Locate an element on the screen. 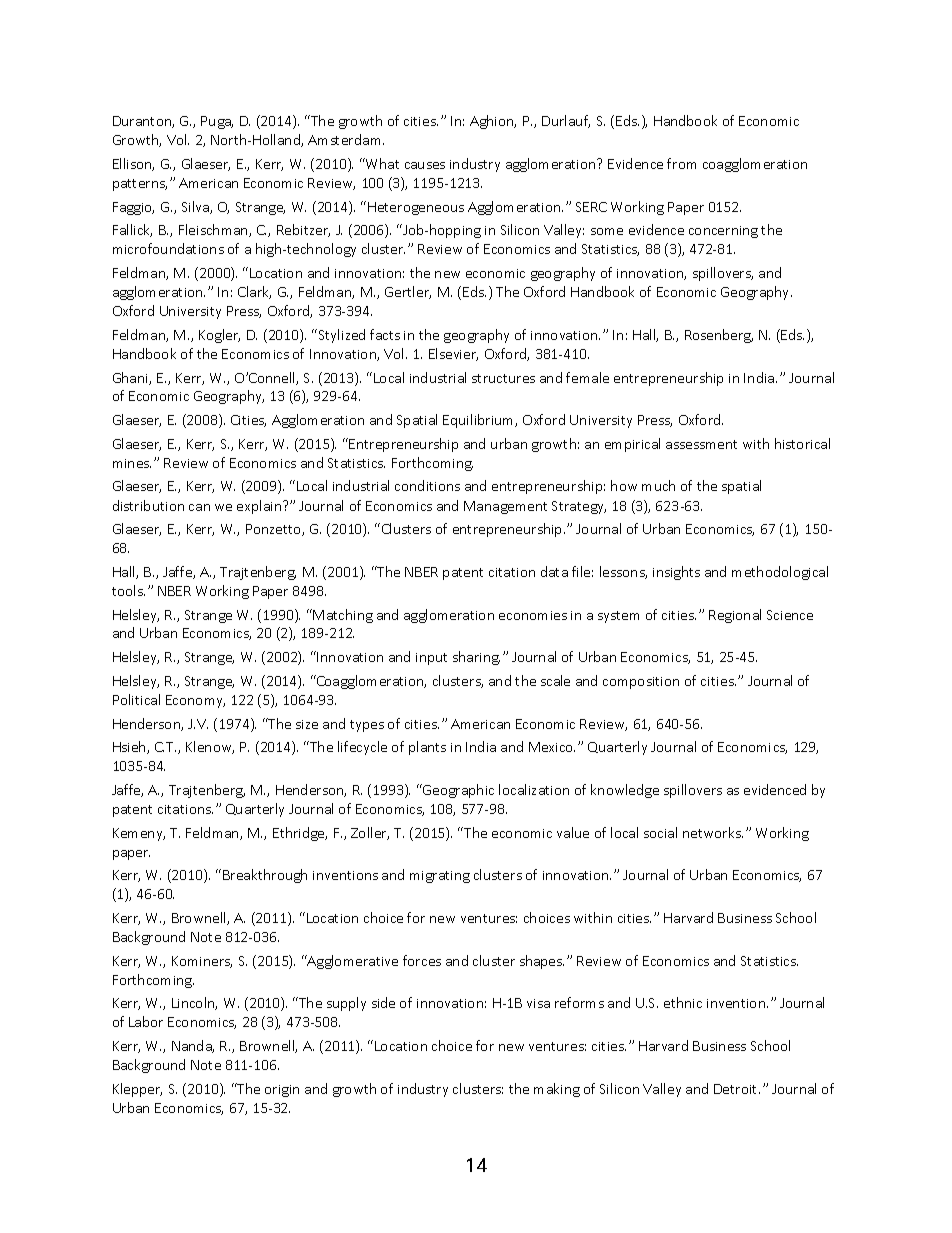  making is located at coordinates (557, 1090).
